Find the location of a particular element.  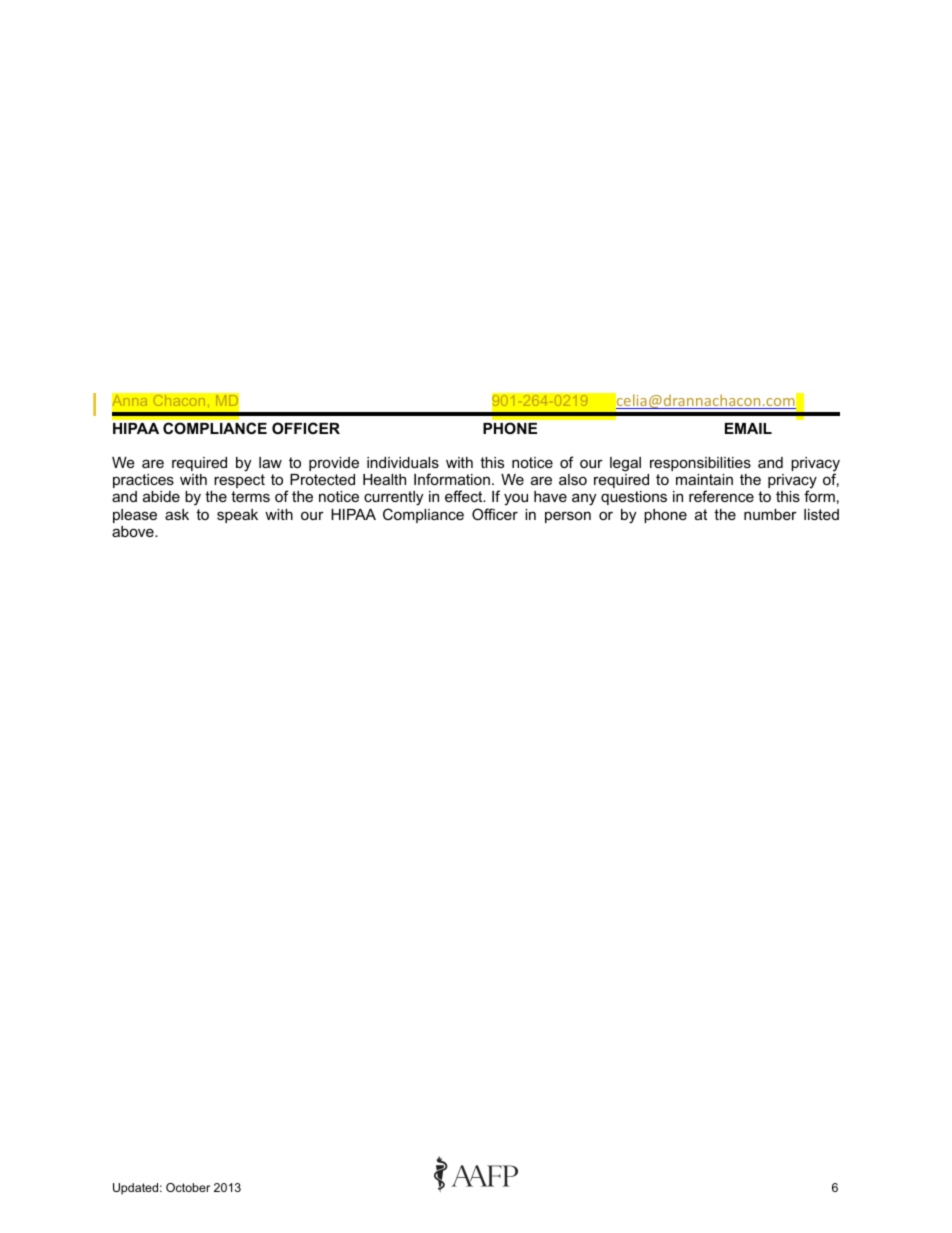

law is located at coordinates (270, 462).
